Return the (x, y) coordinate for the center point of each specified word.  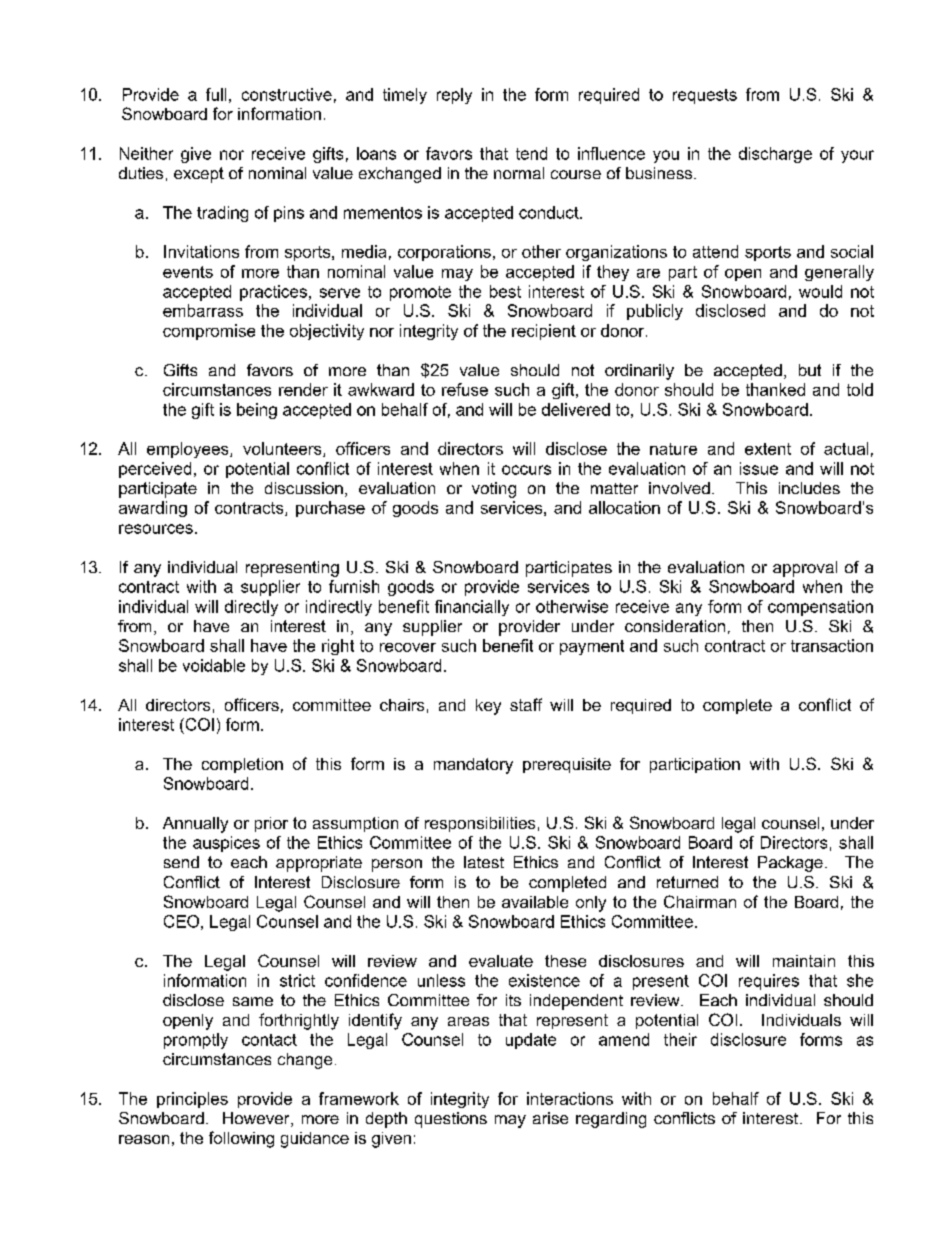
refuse (465, 389)
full (216, 94)
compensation (820, 608)
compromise (209, 332)
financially (472, 608)
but (810, 370)
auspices (226, 844)
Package (790, 864)
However (257, 1119)
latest (484, 862)
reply (454, 96)
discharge (775, 155)
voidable (214, 665)
